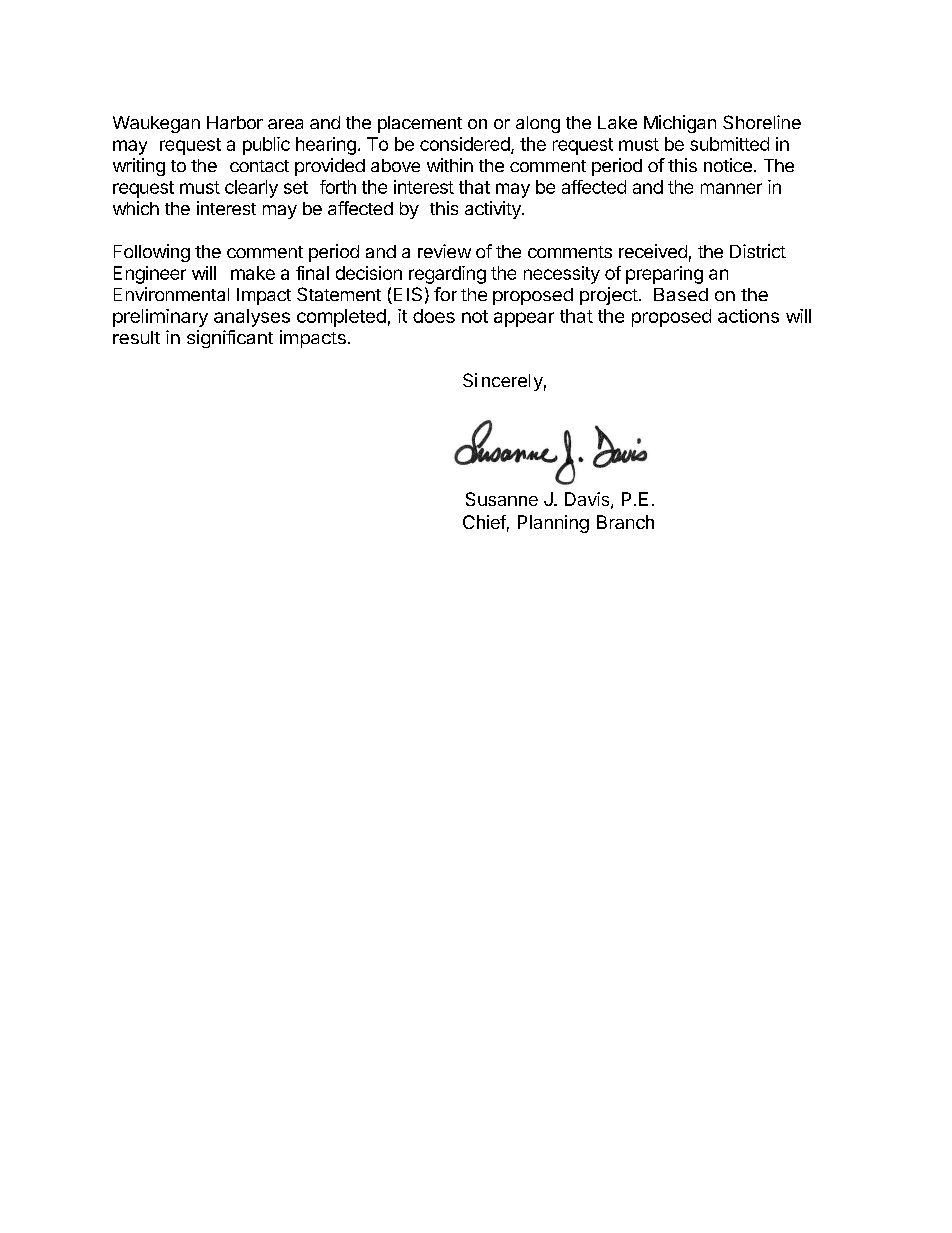 This page has width=952, height=1233. I want to click on Michigan, so click(680, 124).
